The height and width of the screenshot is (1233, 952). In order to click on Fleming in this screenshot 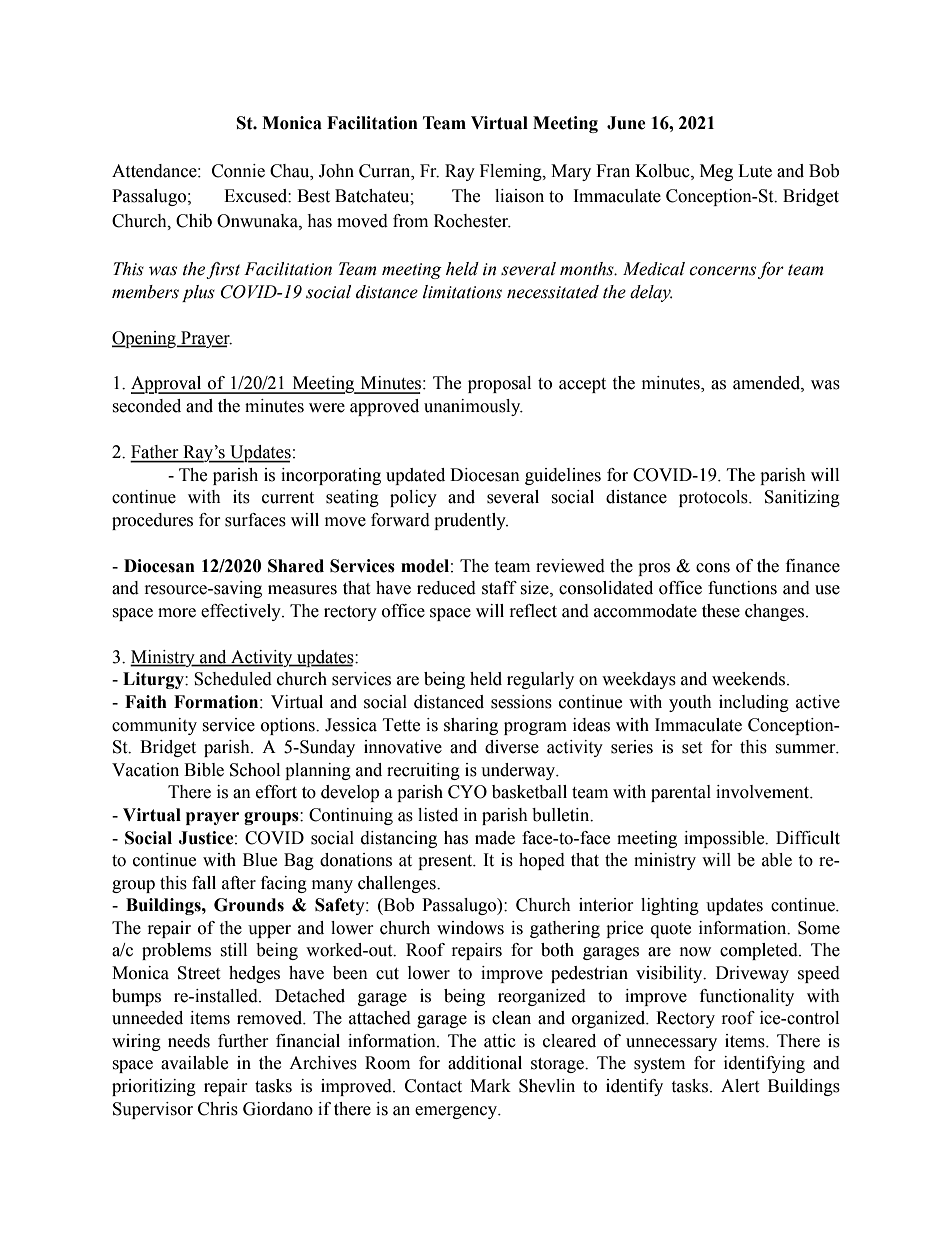, I will do `click(512, 172)`.
